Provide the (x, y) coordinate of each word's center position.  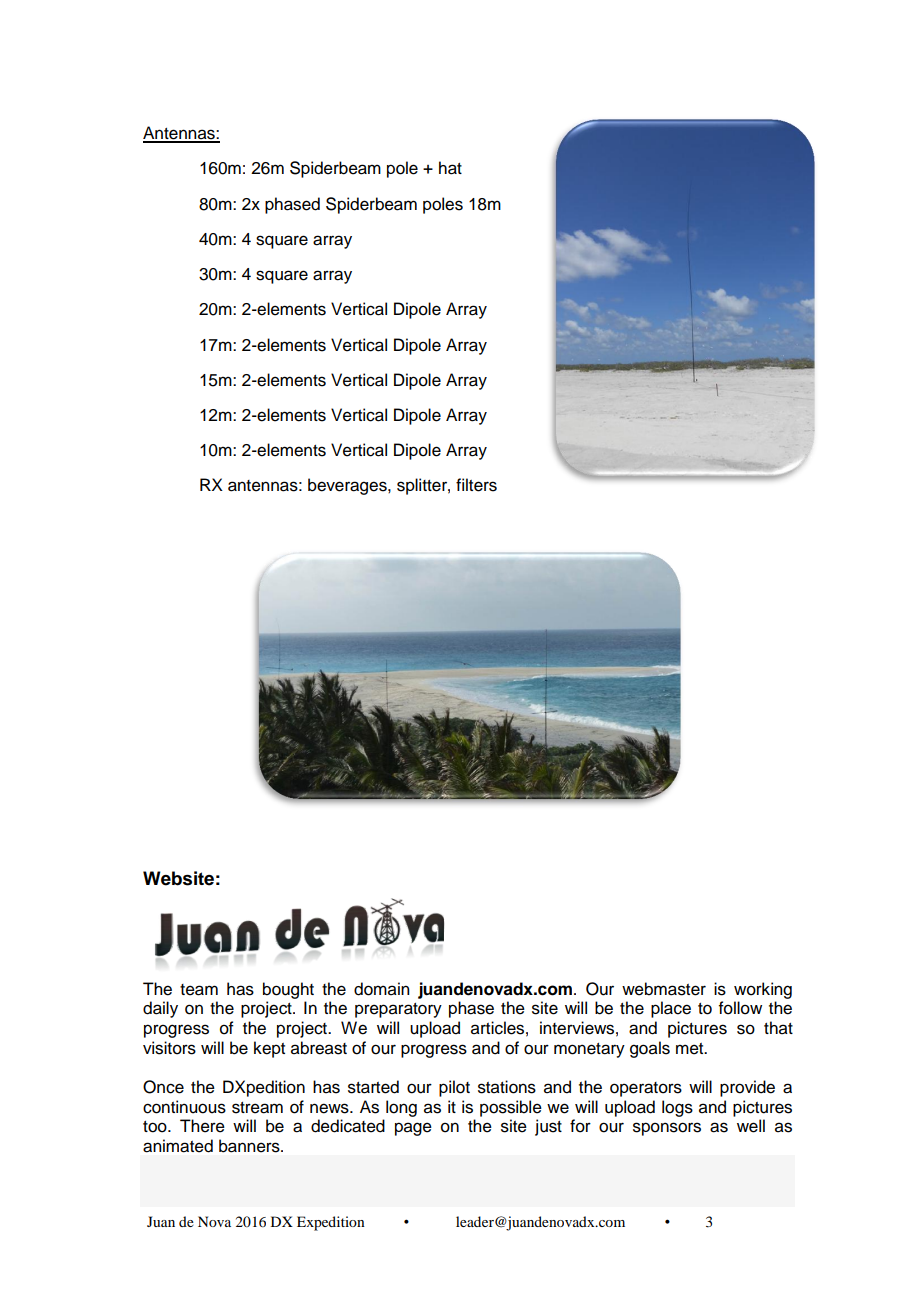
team (199, 990)
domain (382, 989)
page (413, 1129)
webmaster (664, 989)
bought (288, 990)
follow (740, 1008)
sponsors (667, 1129)
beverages (348, 486)
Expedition (331, 1223)
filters (476, 485)
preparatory (398, 1010)
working (763, 990)
